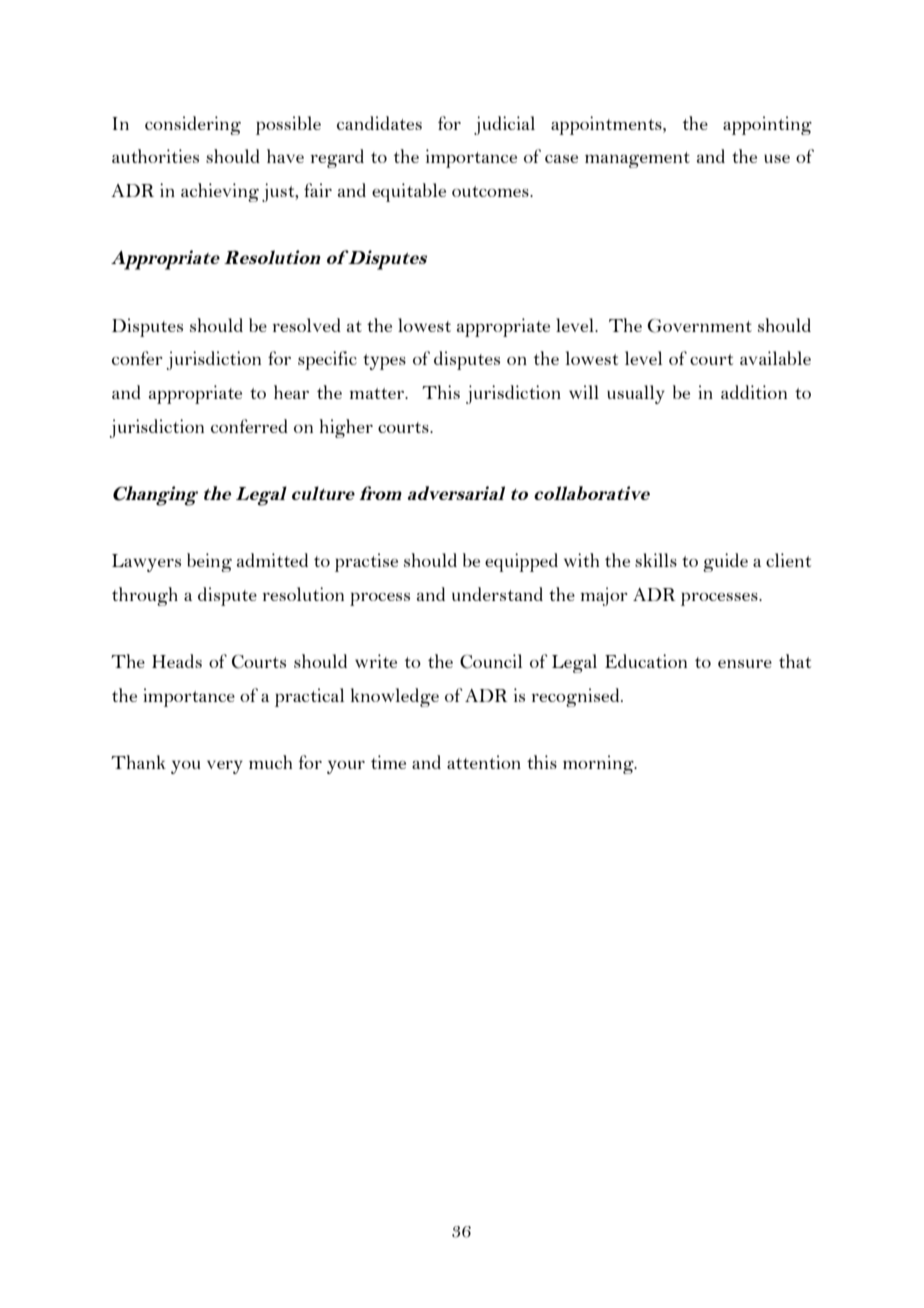 This document has height=1308, width=924. I want to click on judicial, so click(504, 125).
